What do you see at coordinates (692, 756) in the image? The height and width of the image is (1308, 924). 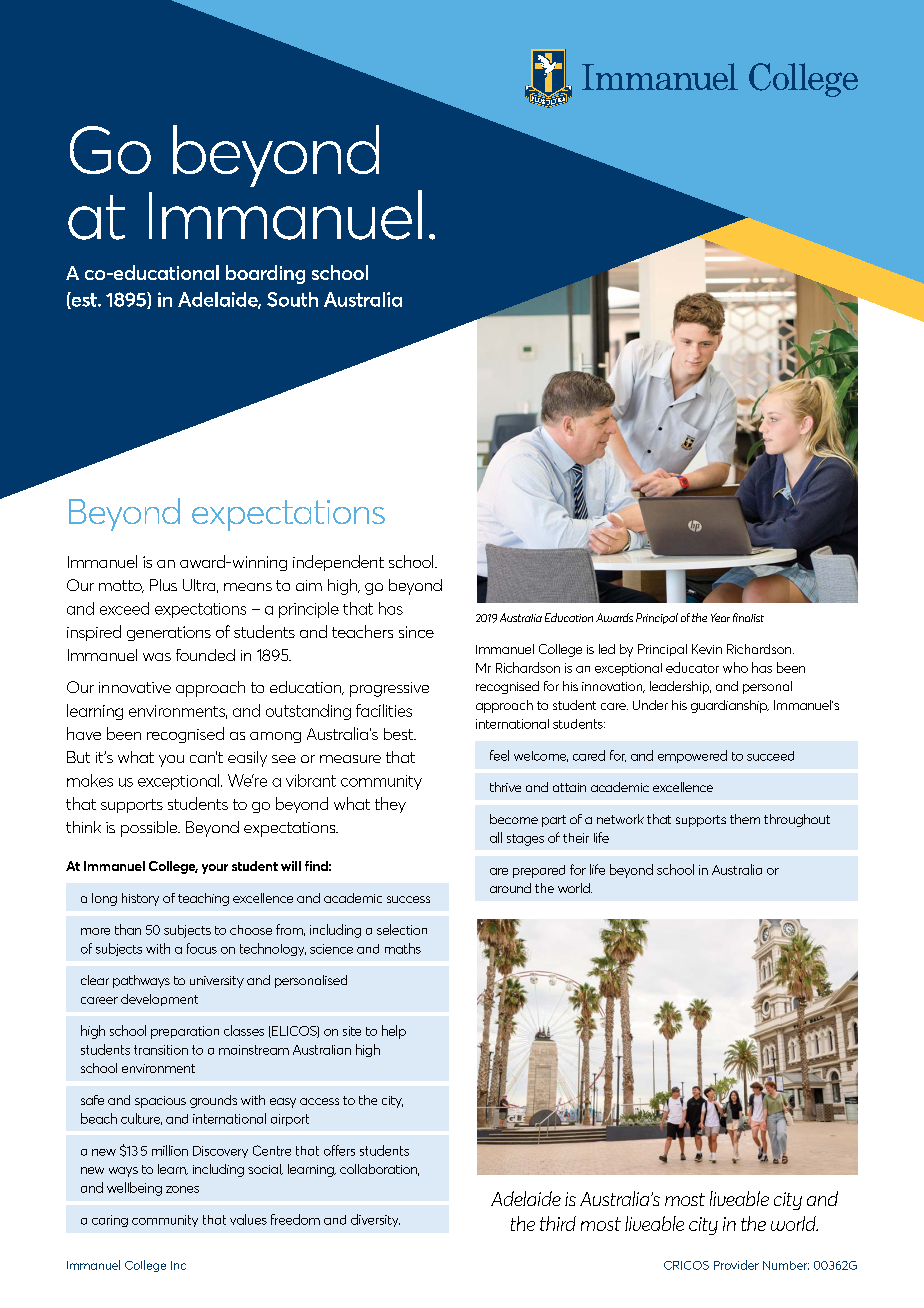 I see `empowered` at bounding box center [692, 756].
